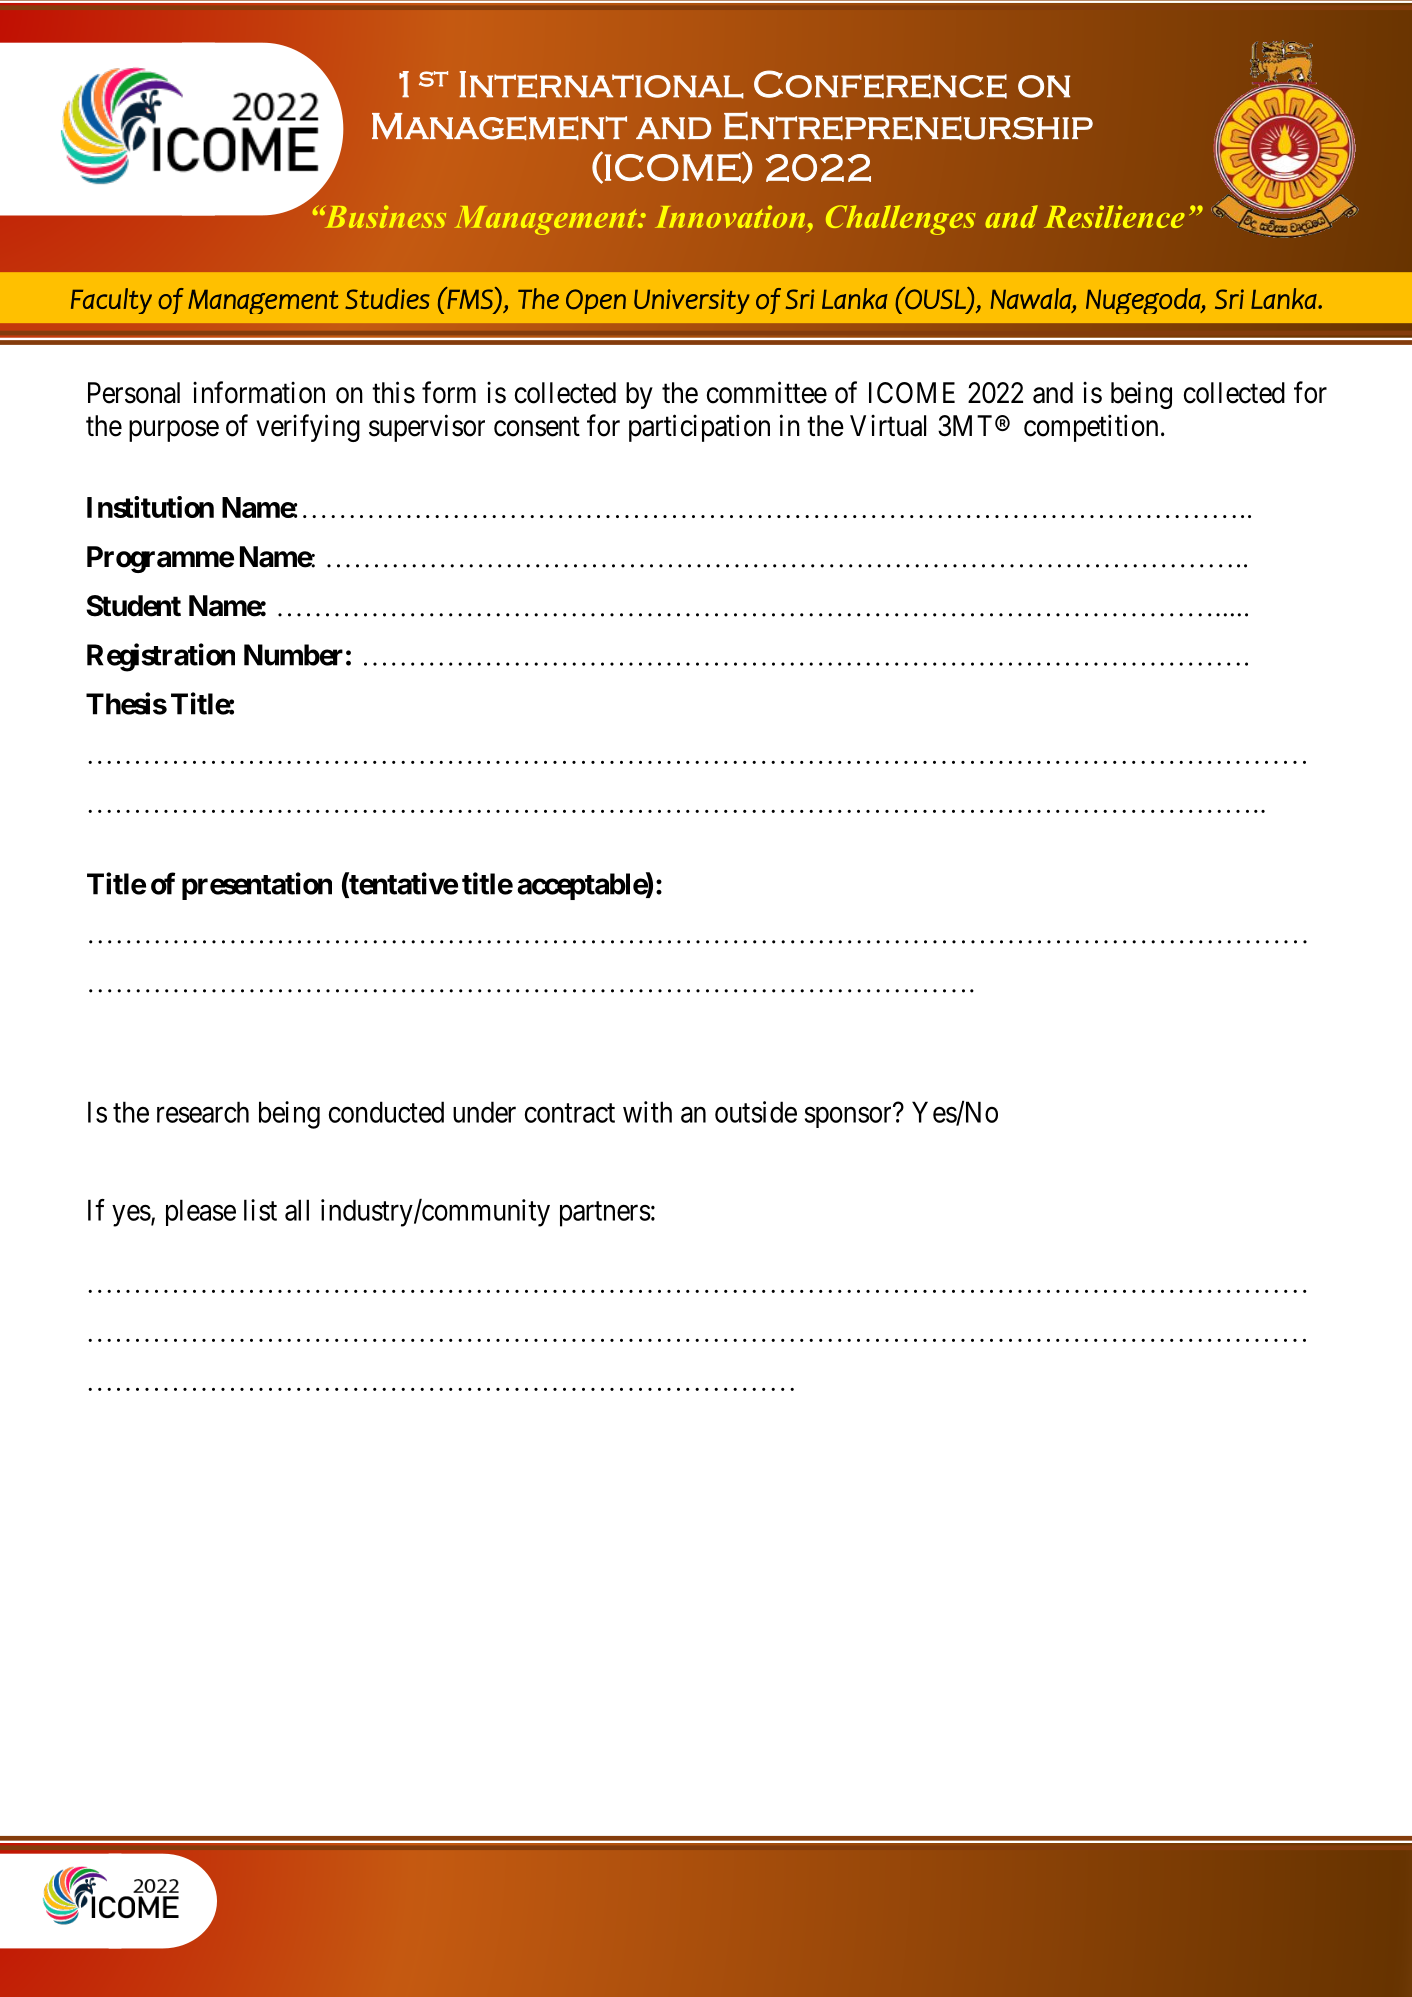 This image has height=1997, width=1412. What do you see at coordinates (111, 301) in the image?
I see `Faculty` at bounding box center [111, 301].
